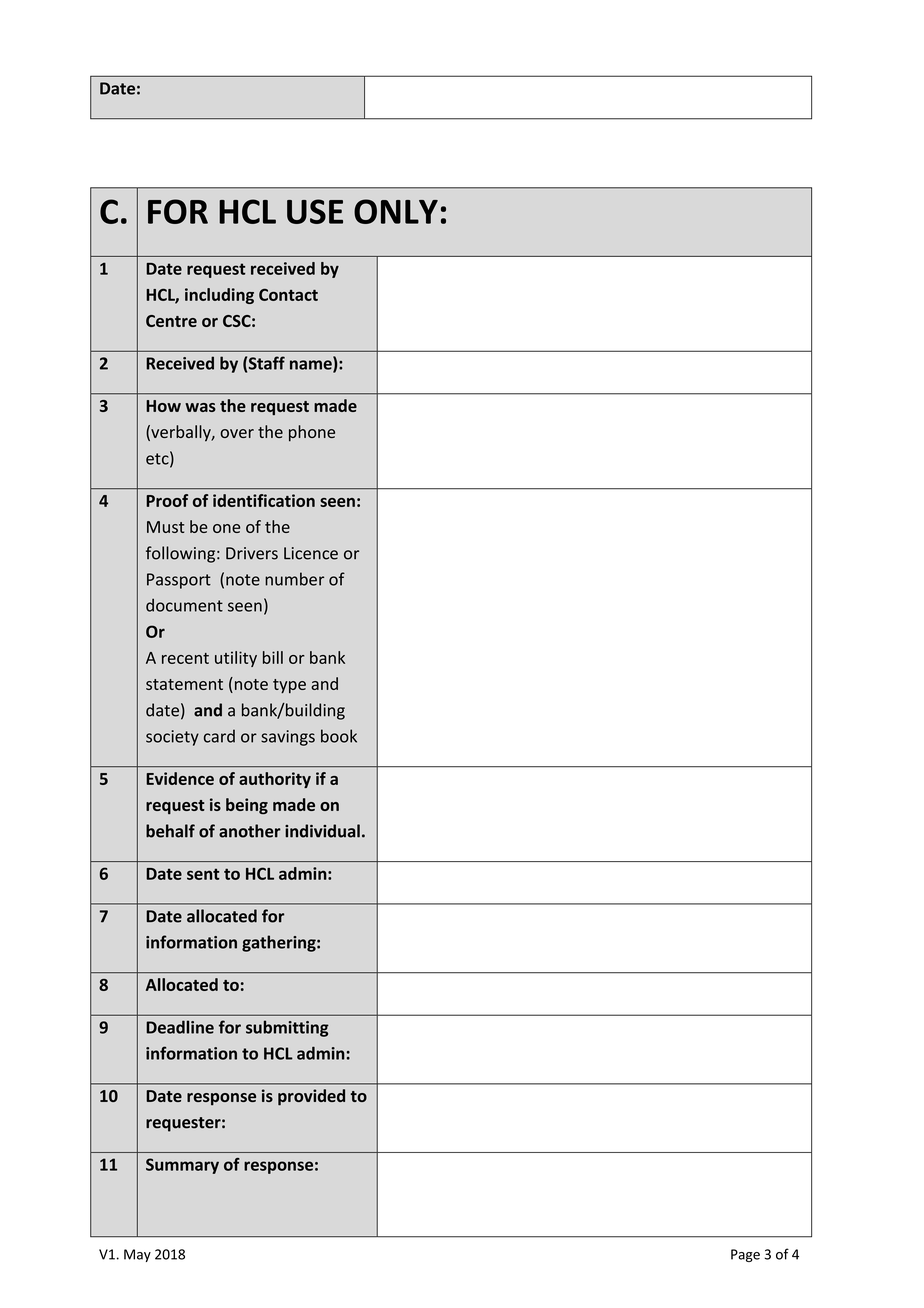 The width and height of the page is (924, 1308). Describe the element at coordinates (294, 579) in the page. I see `number` at that location.
